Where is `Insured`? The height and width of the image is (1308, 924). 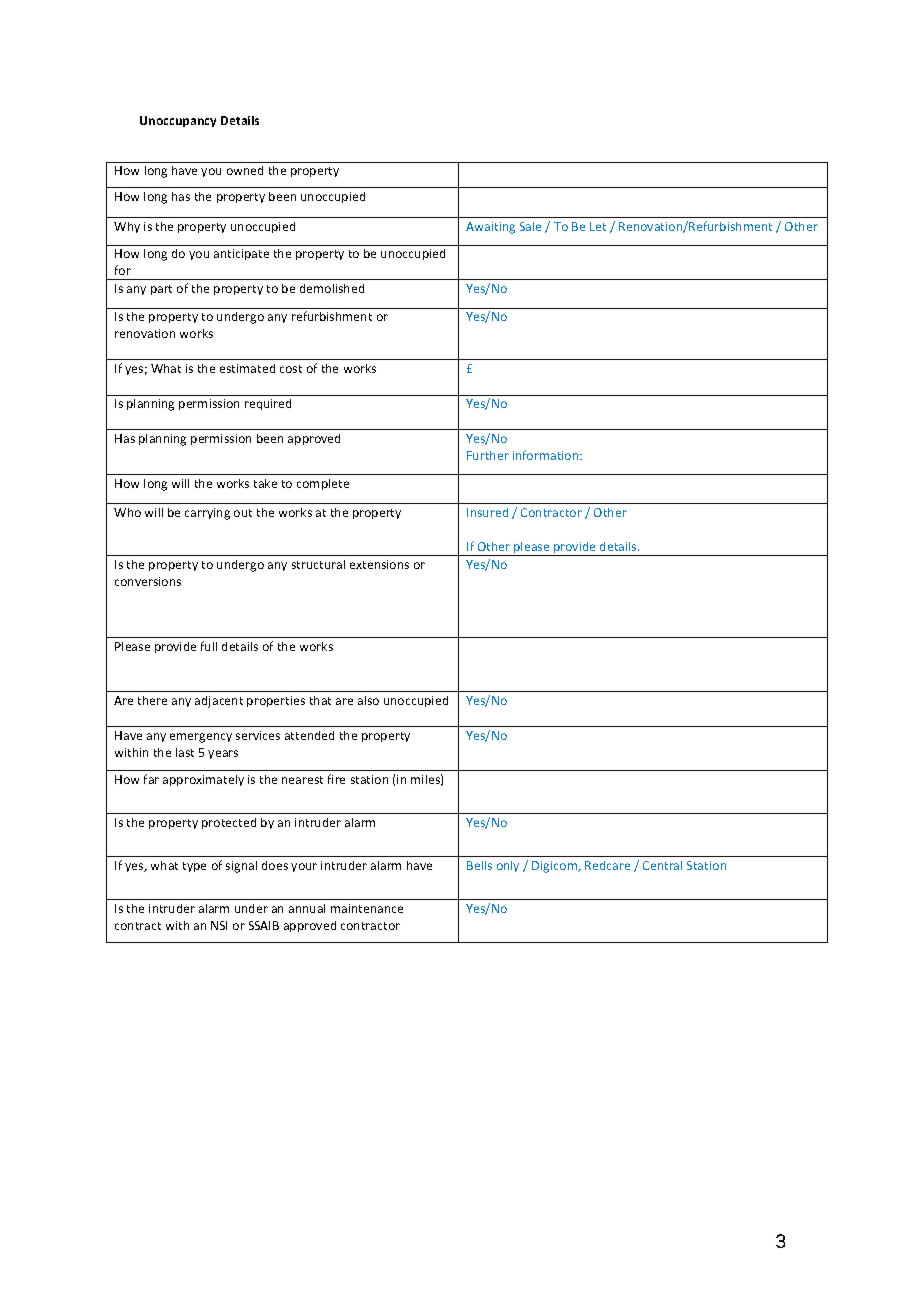 Insured is located at coordinates (487, 512).
